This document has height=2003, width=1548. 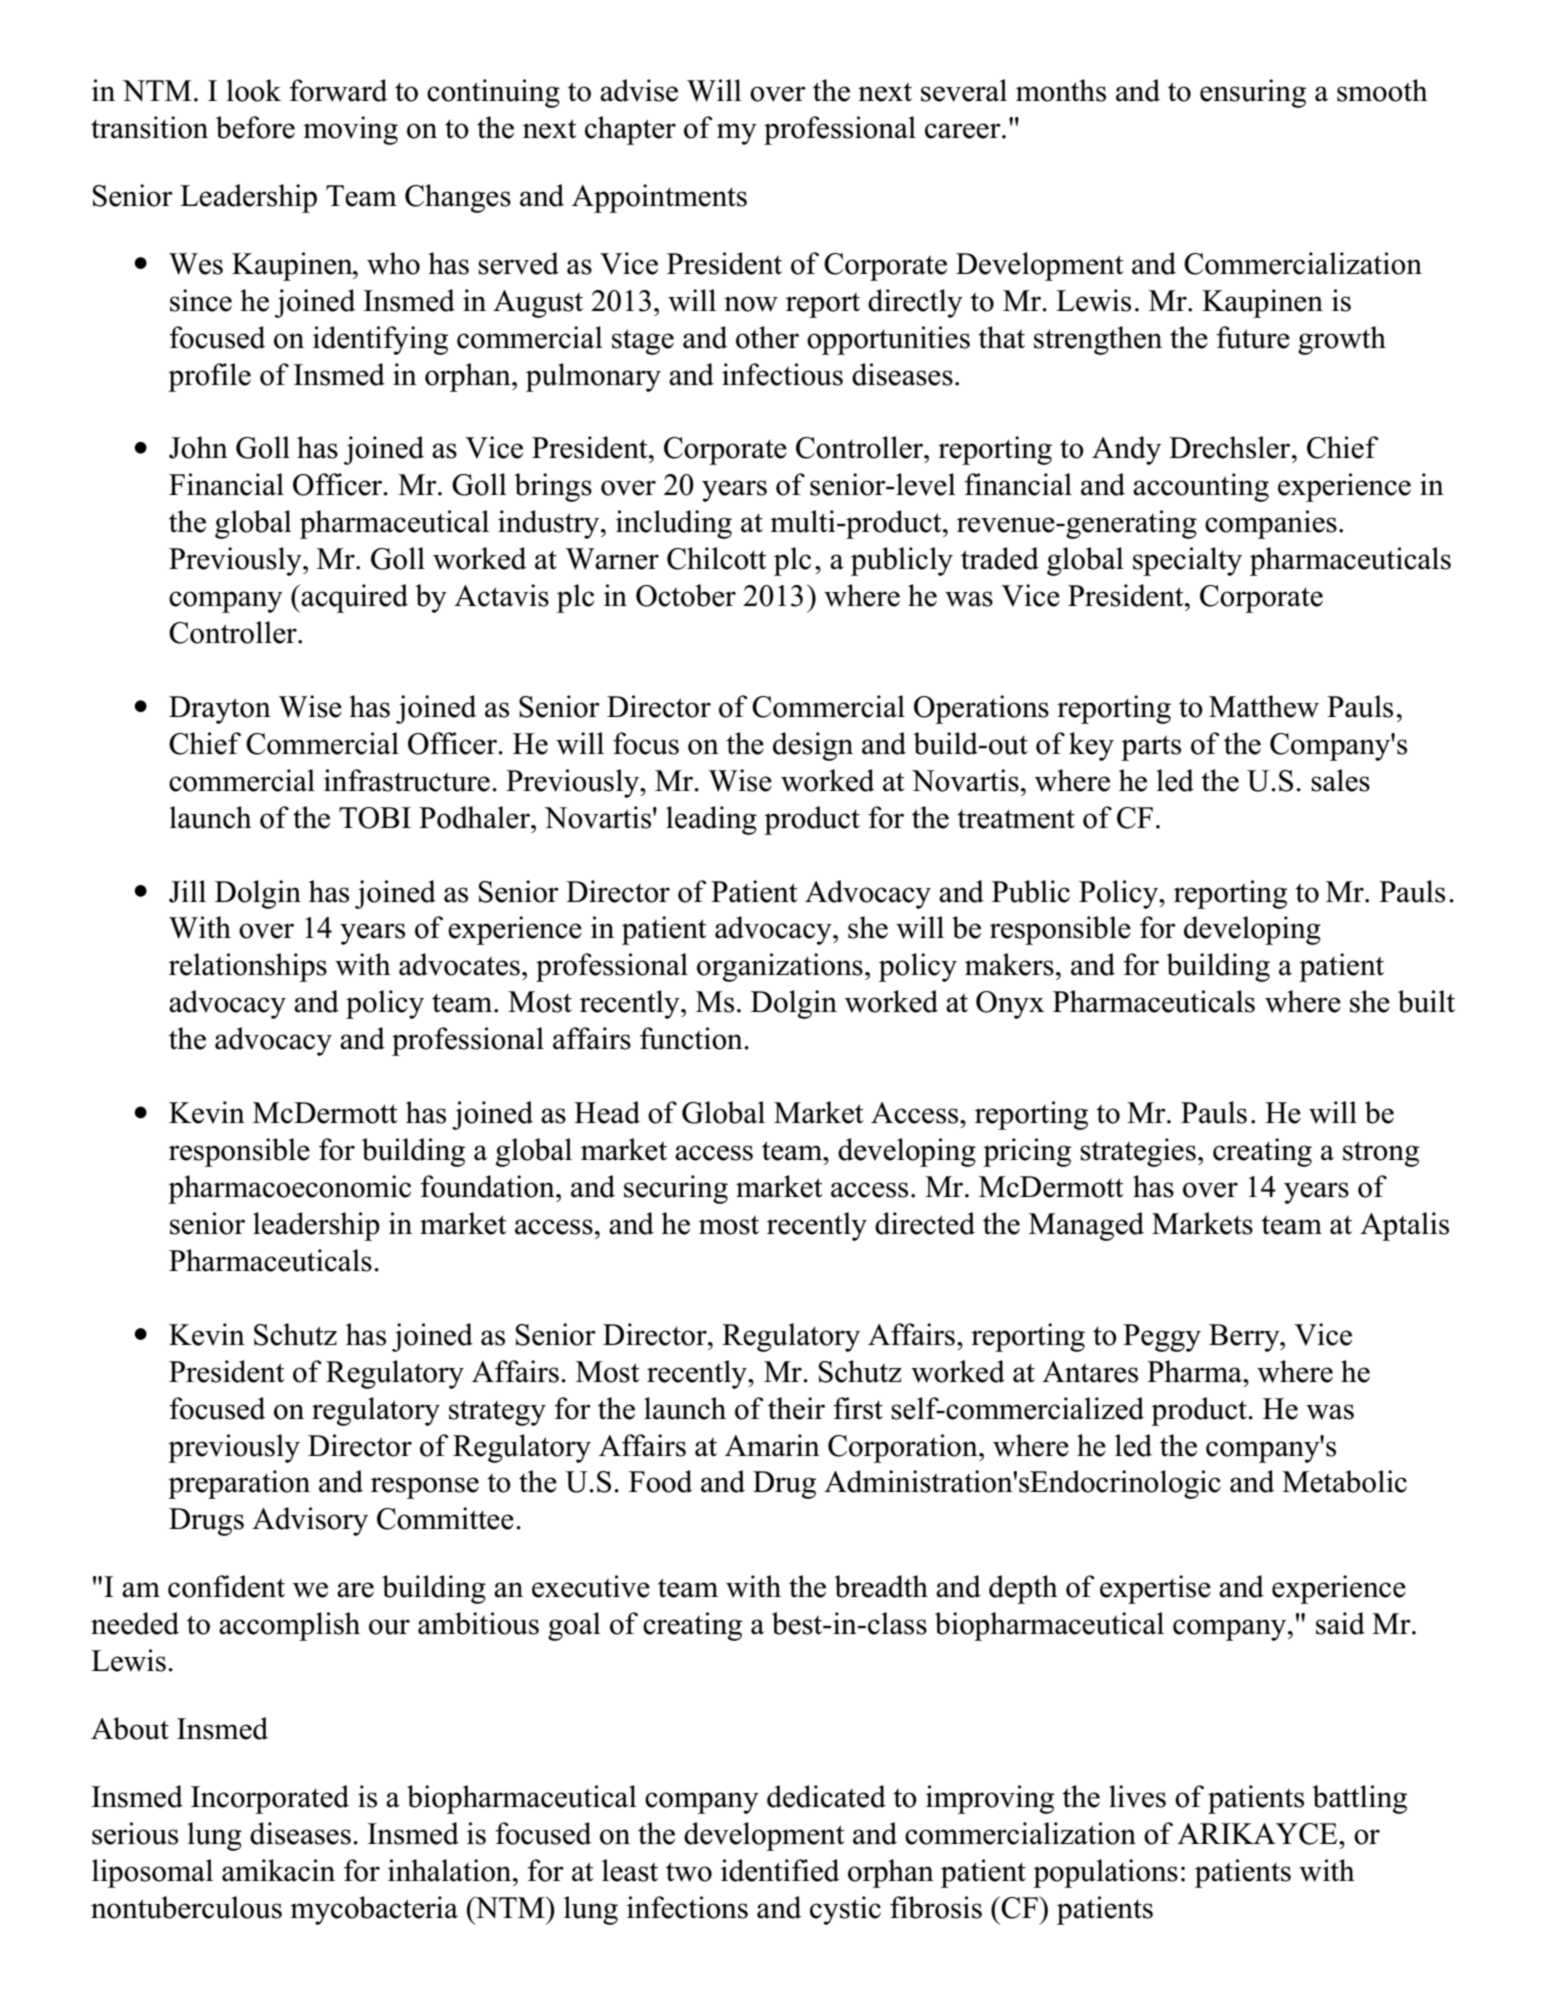 What do you see at coordinates (488, 1186) in the document?
I see `foundation` at bounding box center [488, 1186].
